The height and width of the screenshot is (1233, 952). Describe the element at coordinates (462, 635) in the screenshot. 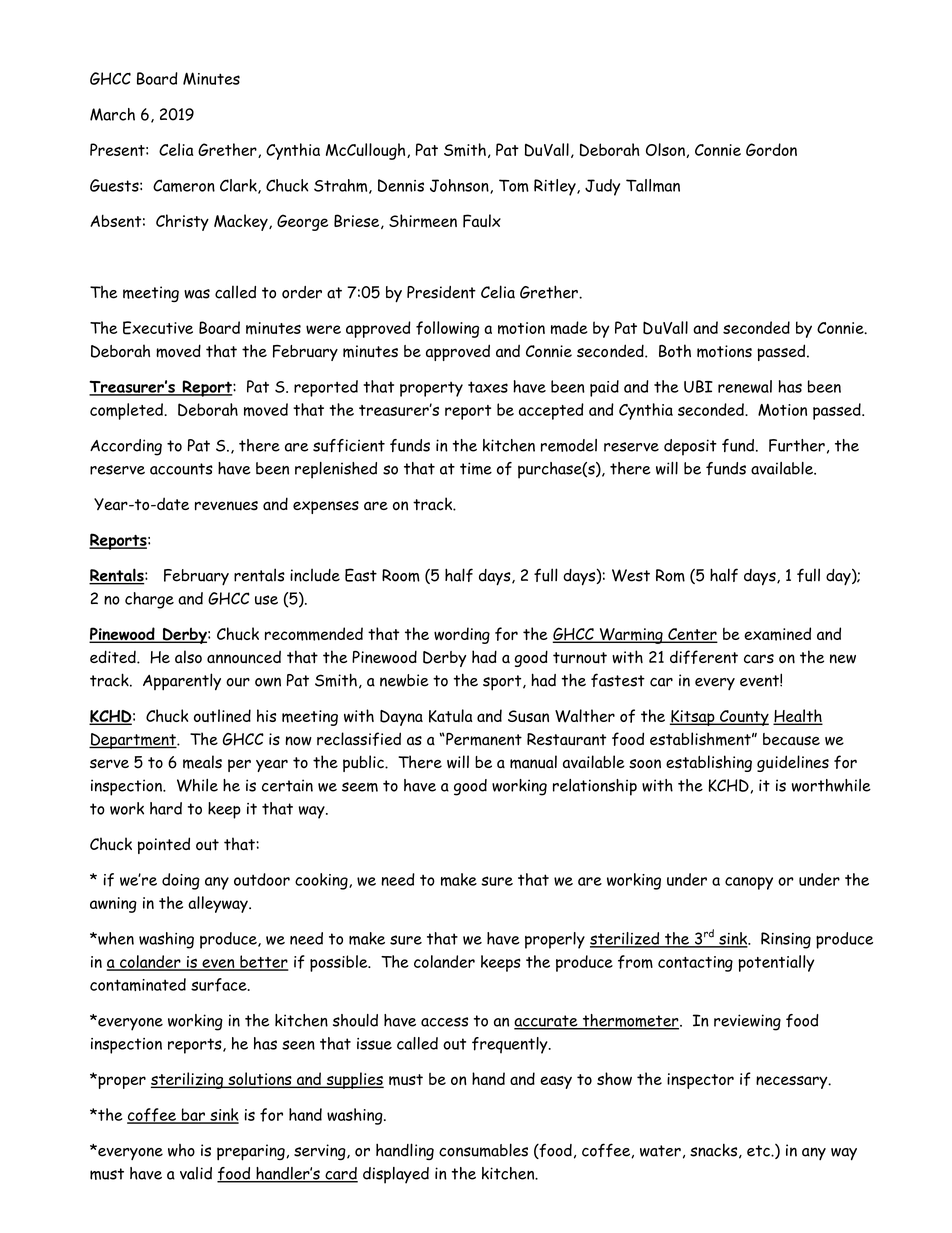

I see `wording` at that location.
